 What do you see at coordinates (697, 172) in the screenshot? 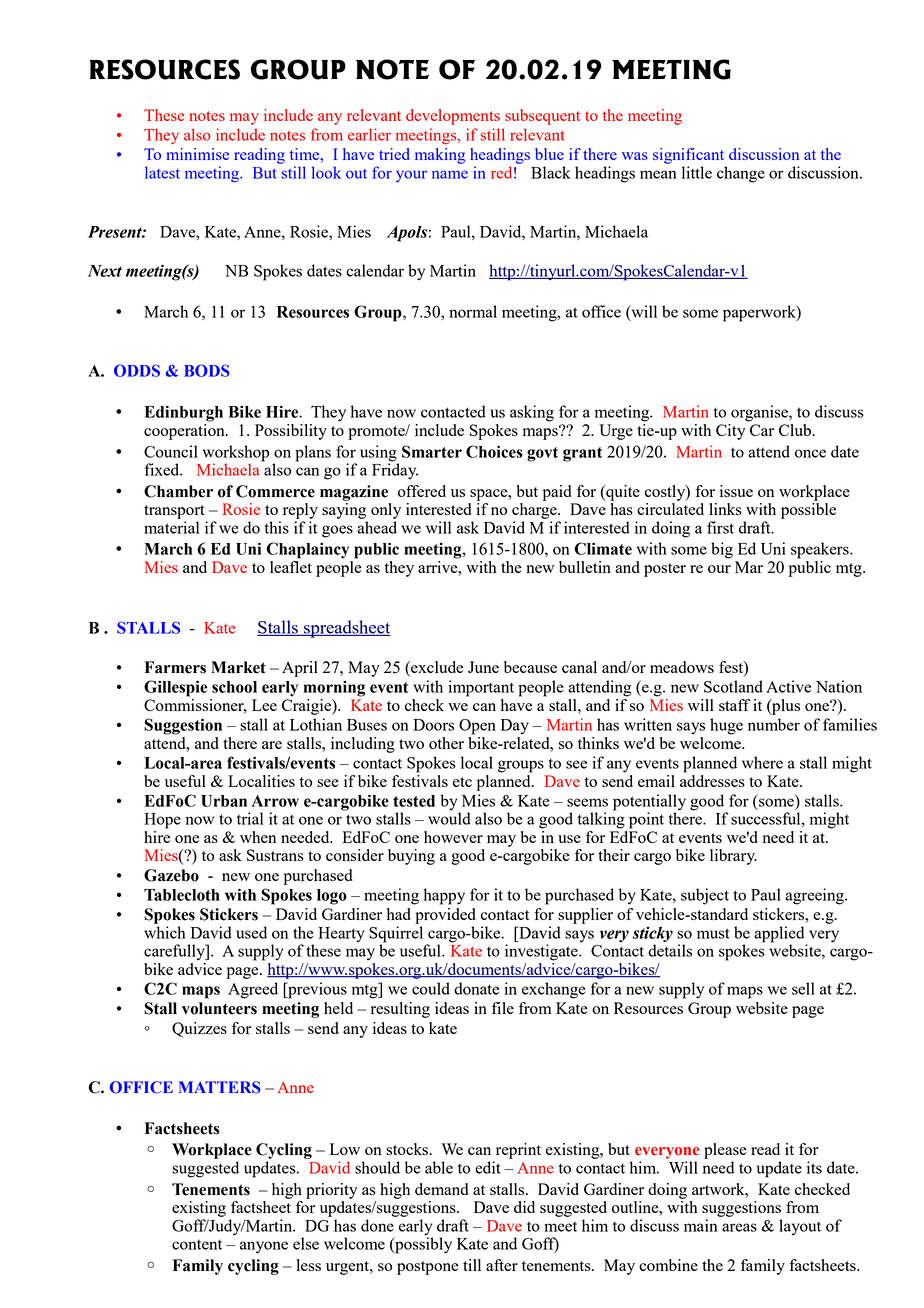
I see `little` at bounding box center [697, 172].
